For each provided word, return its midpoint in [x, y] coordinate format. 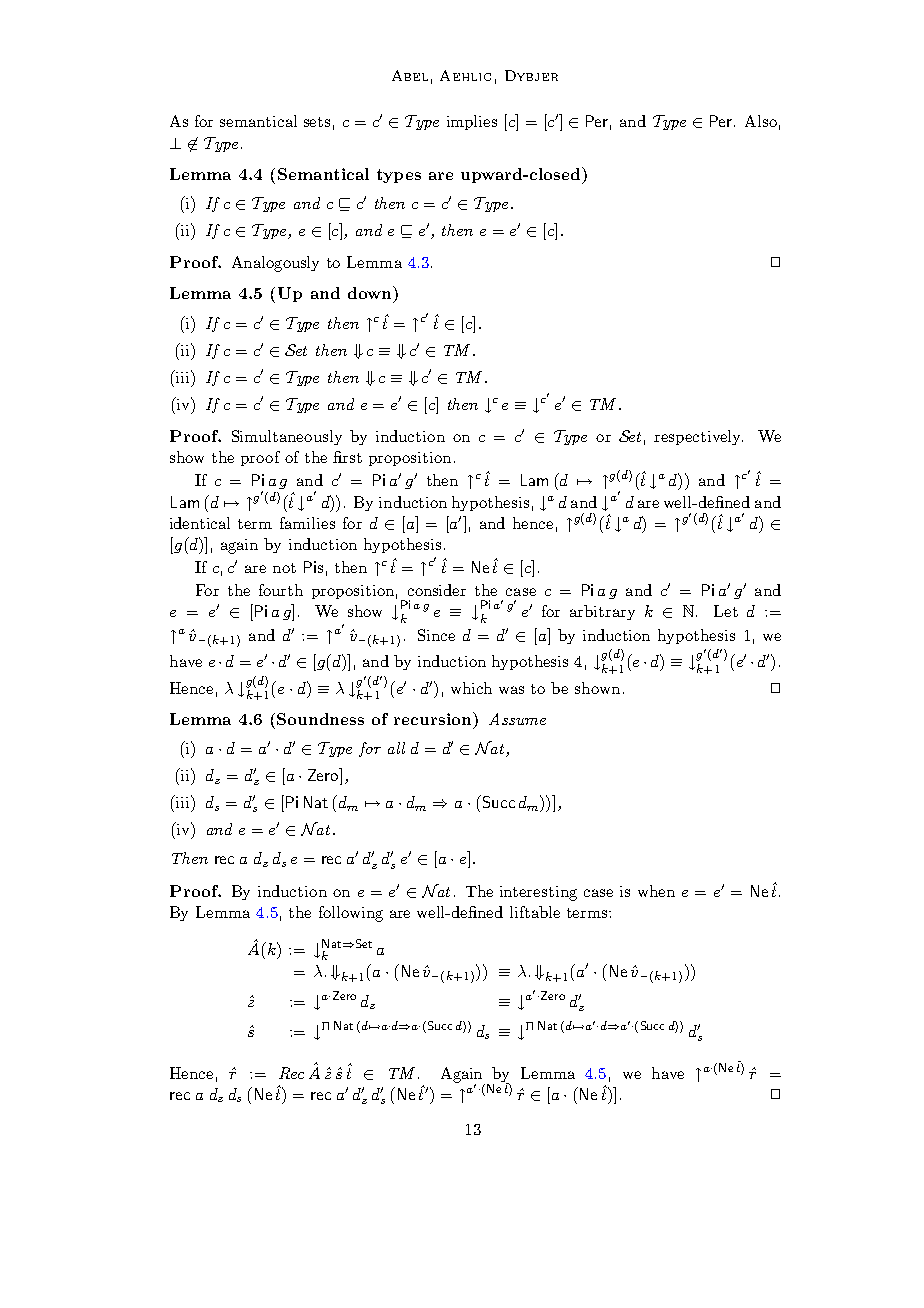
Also [761, 121]
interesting [538, 893]
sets [317, 122]
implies [472, 122]
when [656, 891]
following [351, 914]
